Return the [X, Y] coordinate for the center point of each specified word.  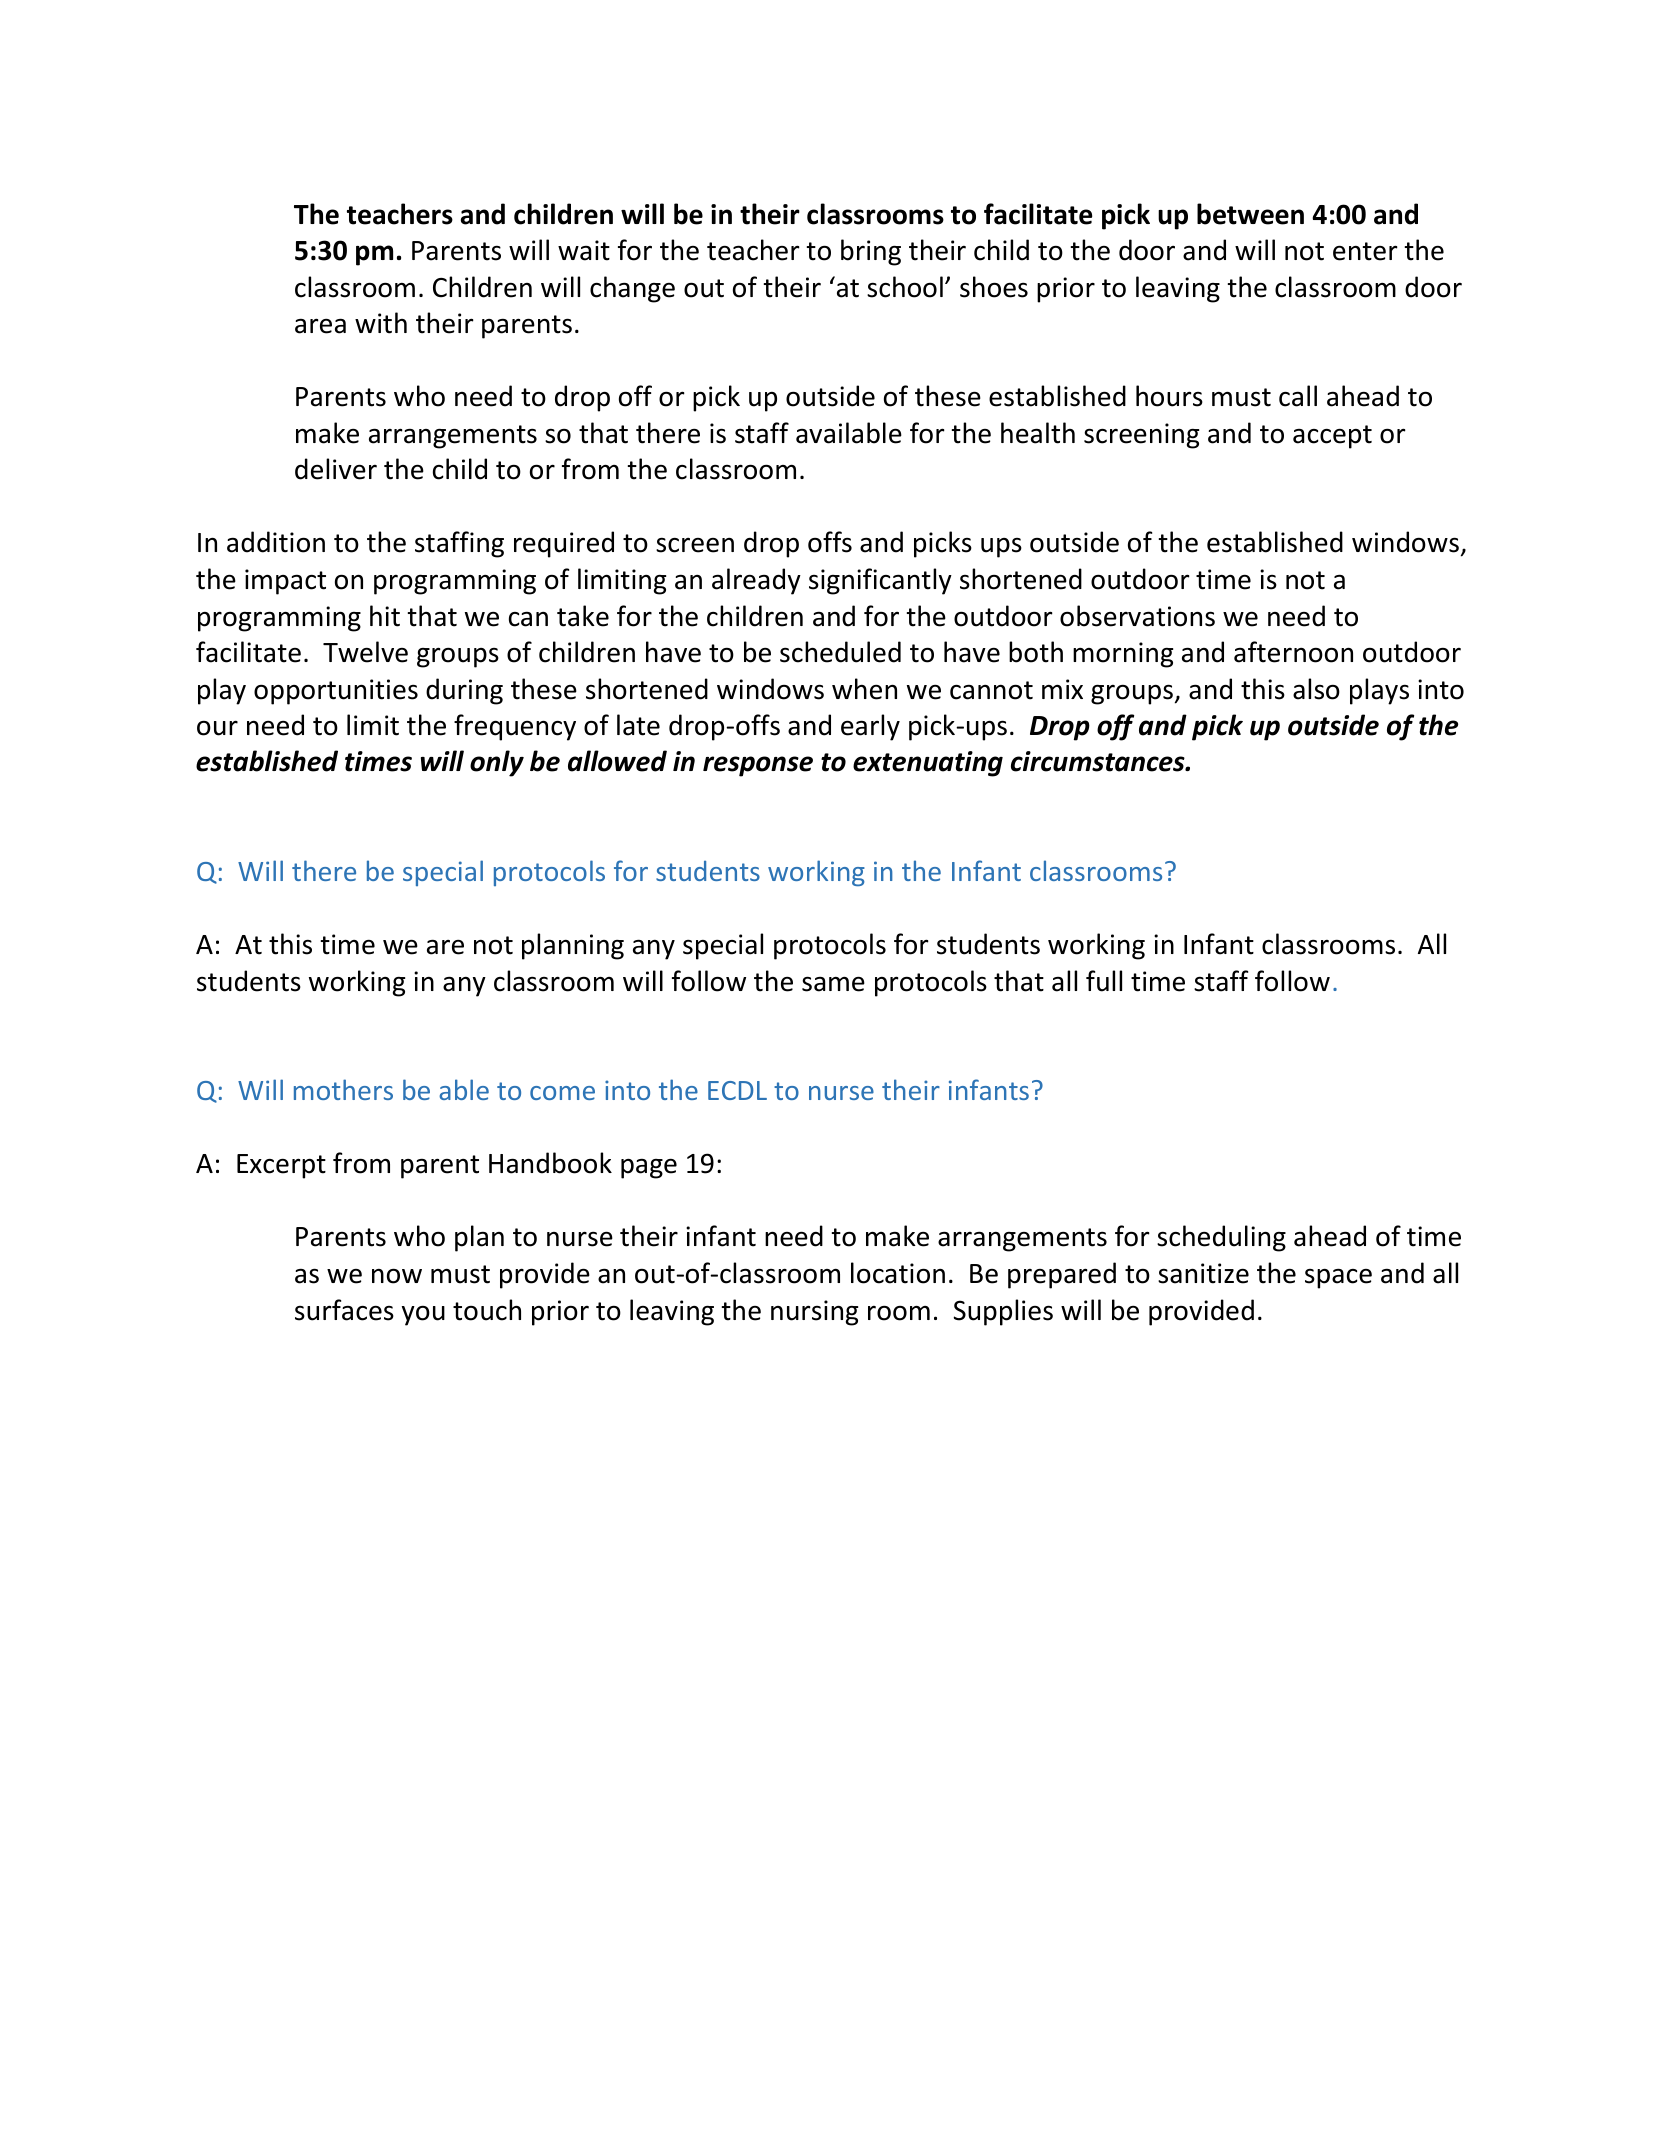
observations [1137, 616]
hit [385, 616]
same [833, 984]
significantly [880, 581]
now [397, 1276]
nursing [814, 1313]
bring [871, 252]
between [1250, 214]
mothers [343, 1089]
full [1104, 981]
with [381, 323]
